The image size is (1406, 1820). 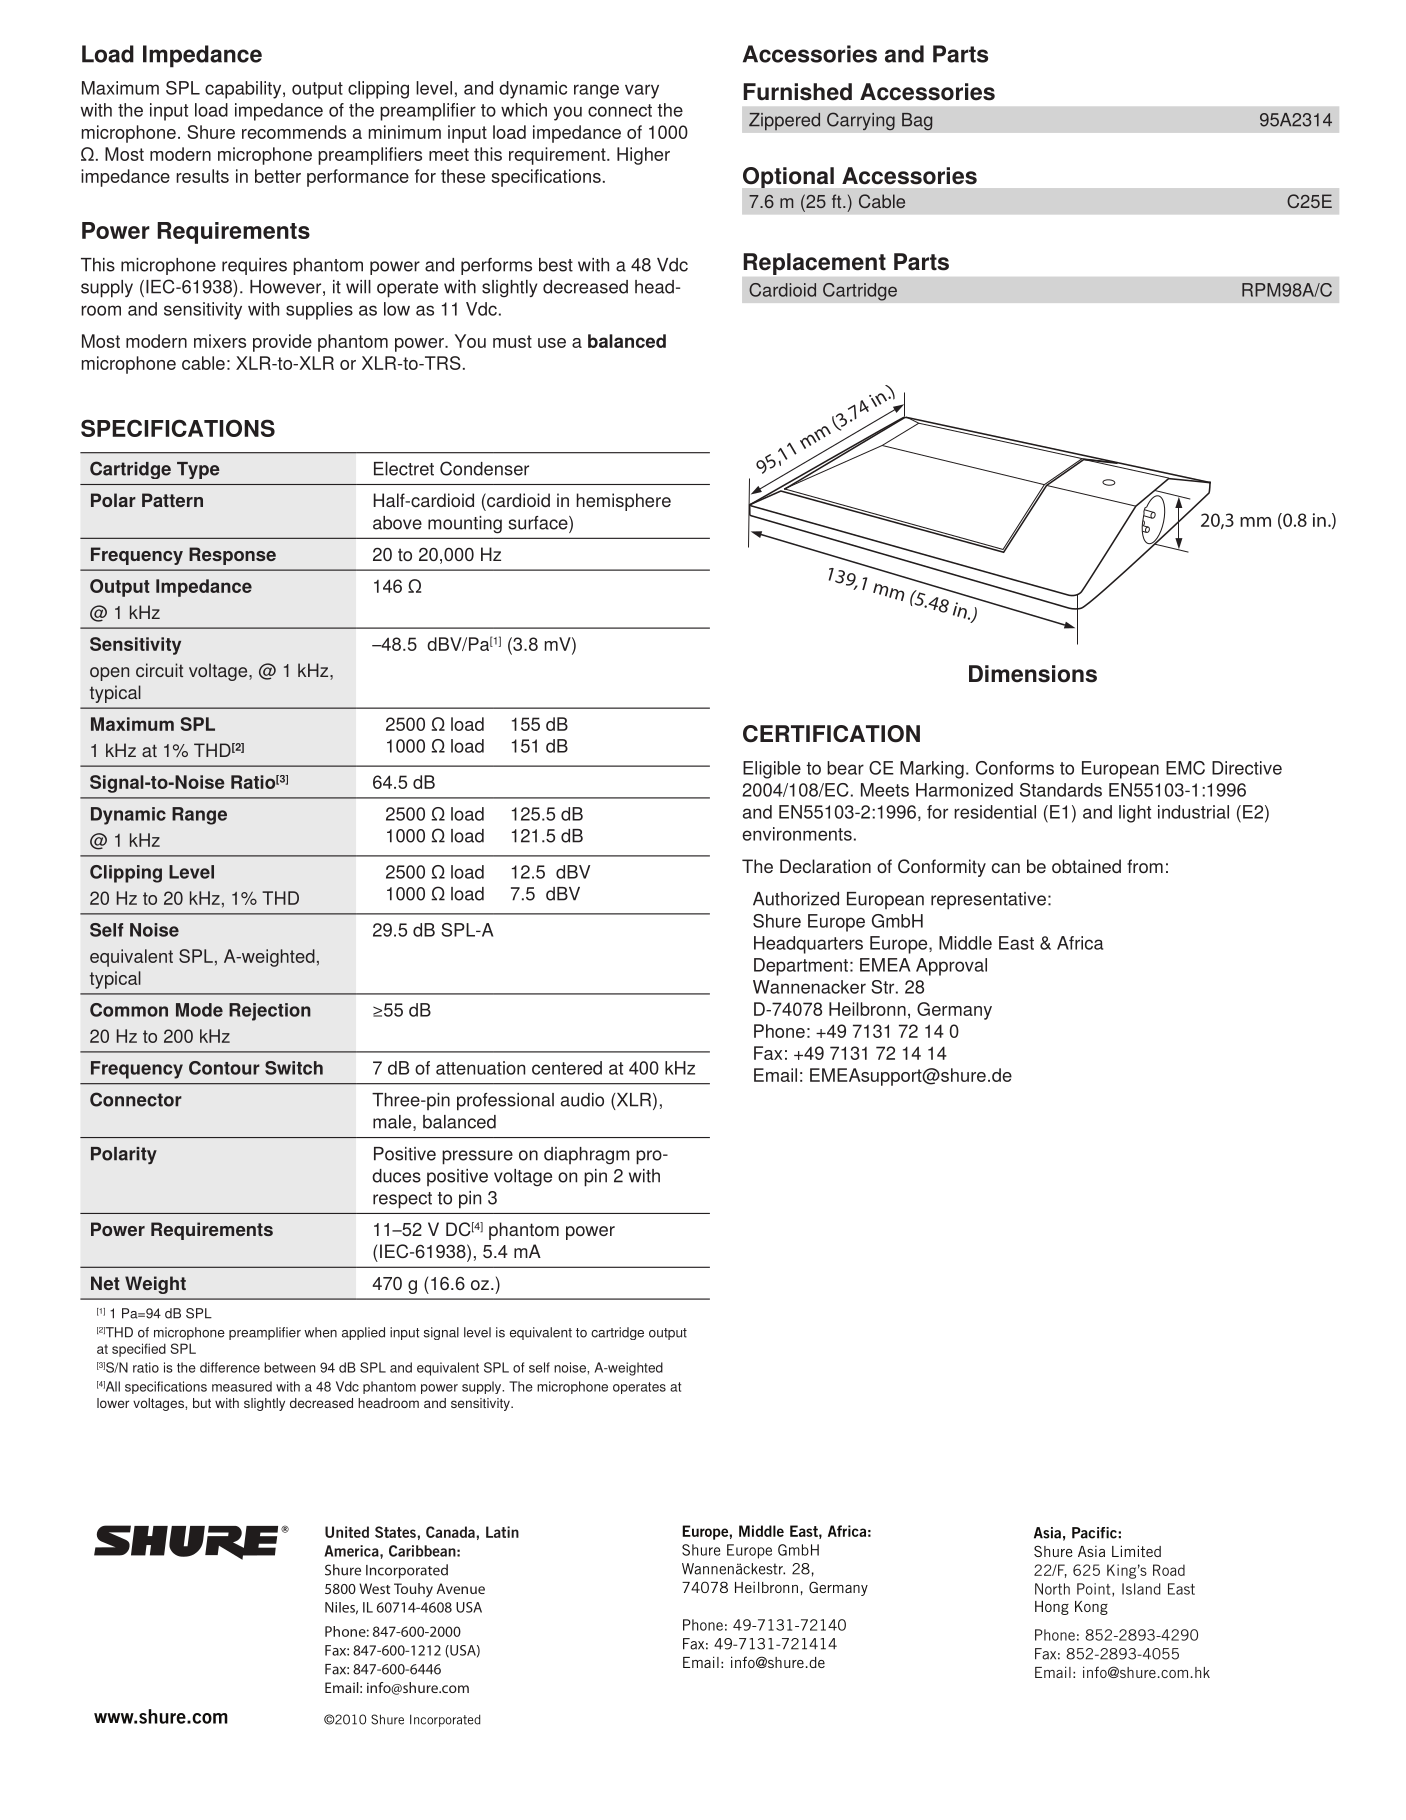 What do you see at coordinates (623, 502) in the document?
I see `hemisphere` at bounding box center [623, 502].
